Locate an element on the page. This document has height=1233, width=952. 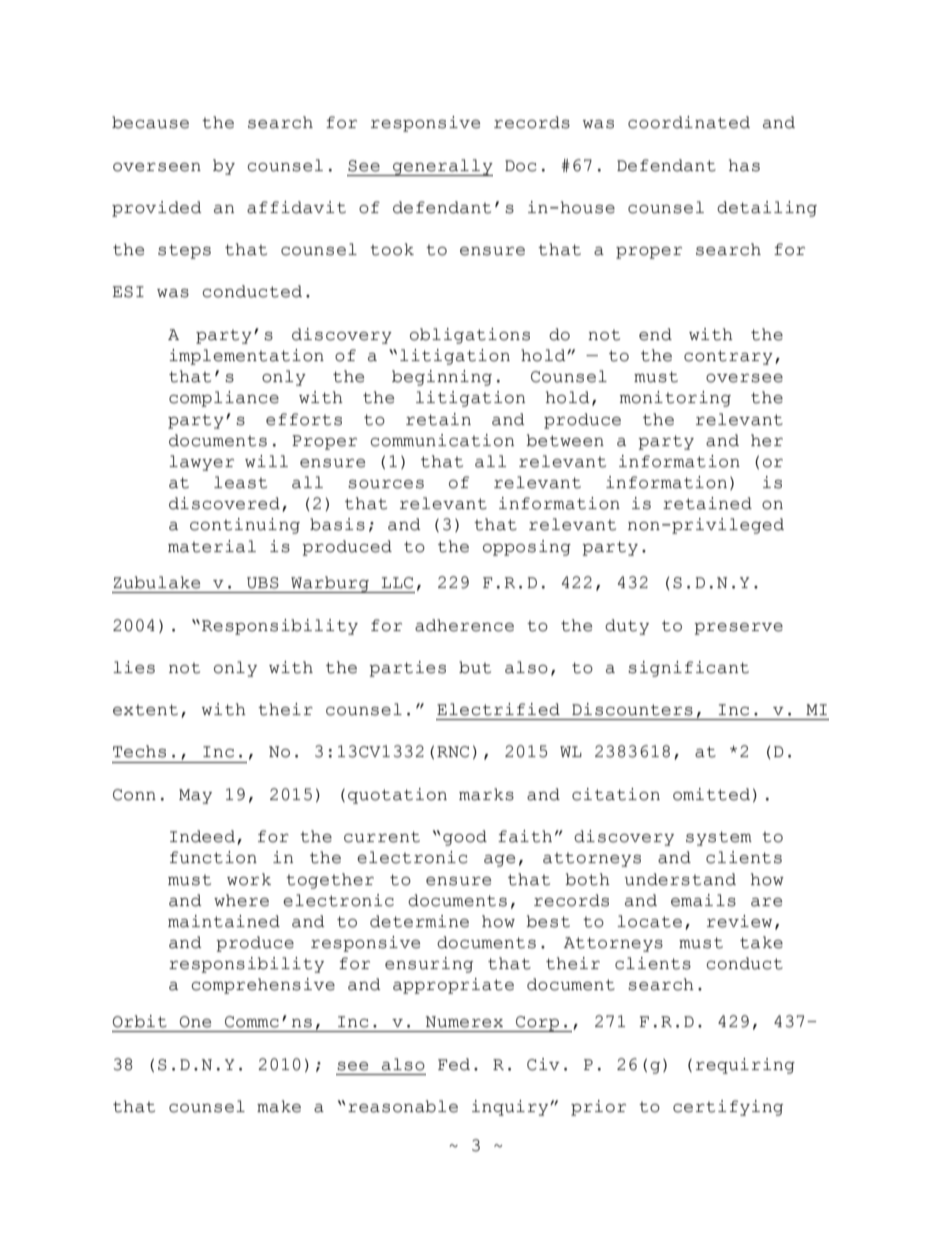
certifying is located at coordinates (728, 1108).
